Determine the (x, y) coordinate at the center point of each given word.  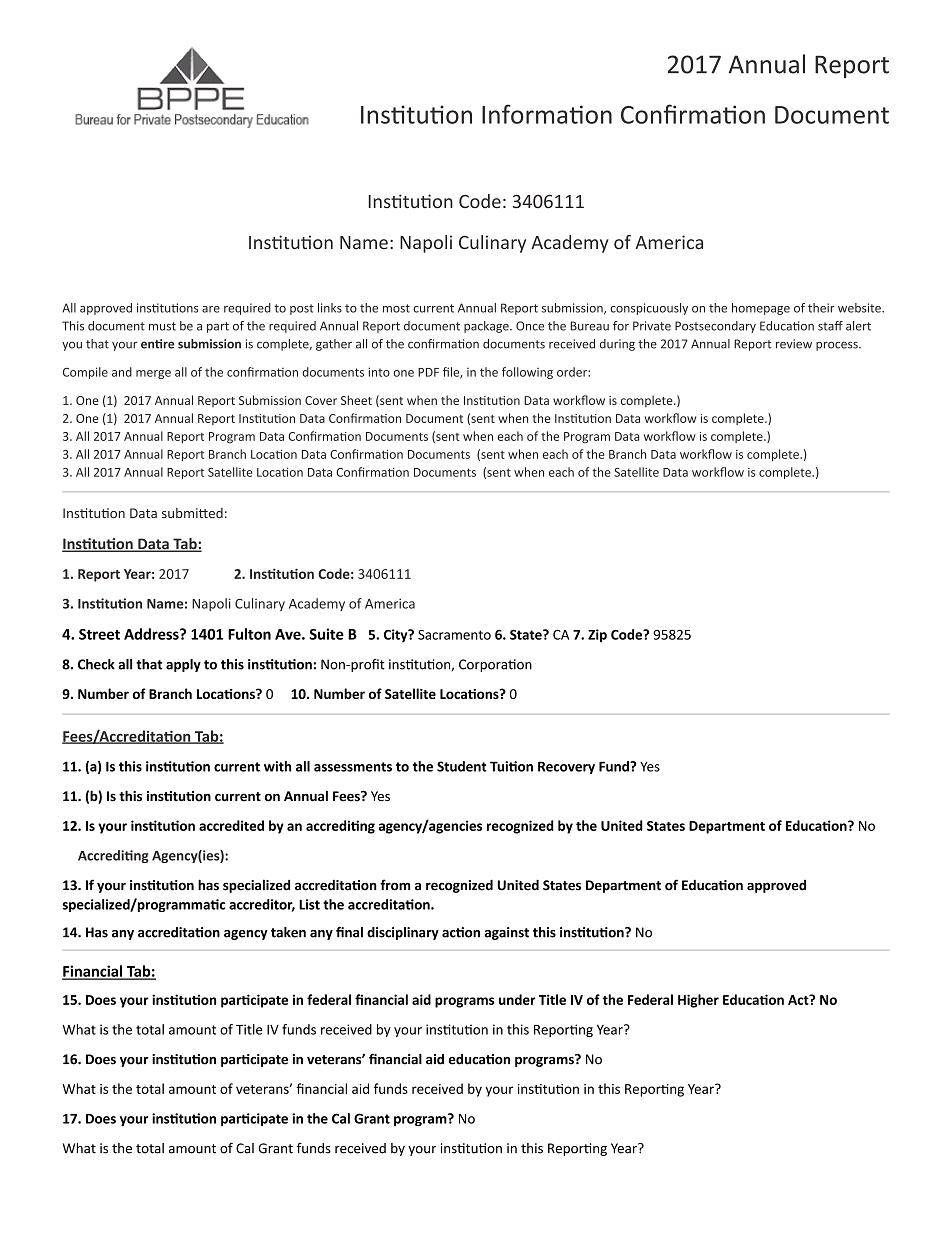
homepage (761, 309)
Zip (597, 635)
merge (153, 374)
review (794, 344)
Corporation (495, 665)
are (211, 309)
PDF (428, 372)
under (517, 999)
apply (183, 665)
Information (547, 114)
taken (288, 932)
